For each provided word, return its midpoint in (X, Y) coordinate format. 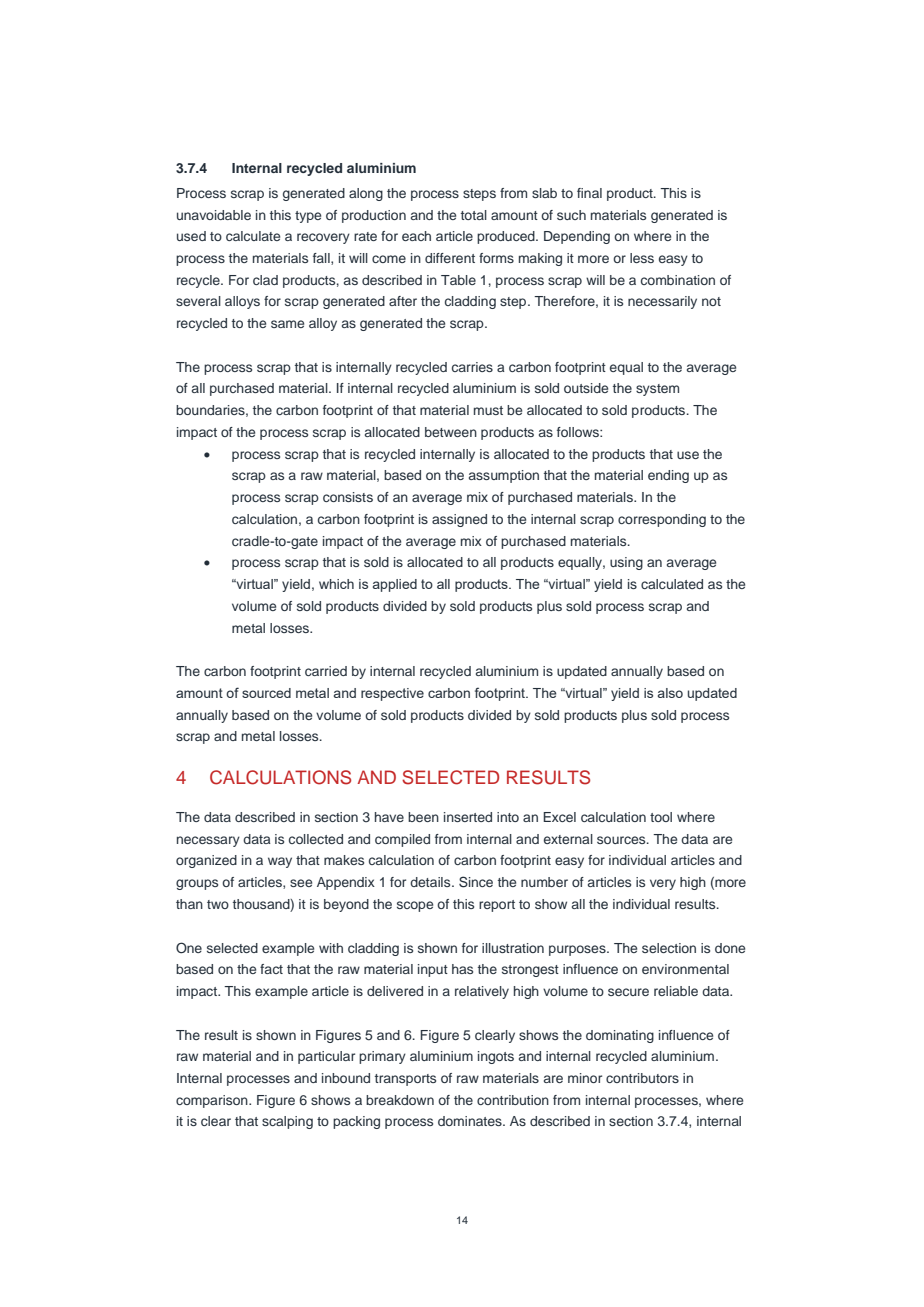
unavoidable (214, 215)
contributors (642, 1078)
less (642, 258)
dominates (471, 1121)
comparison (213, 1101)
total (474, 215)
